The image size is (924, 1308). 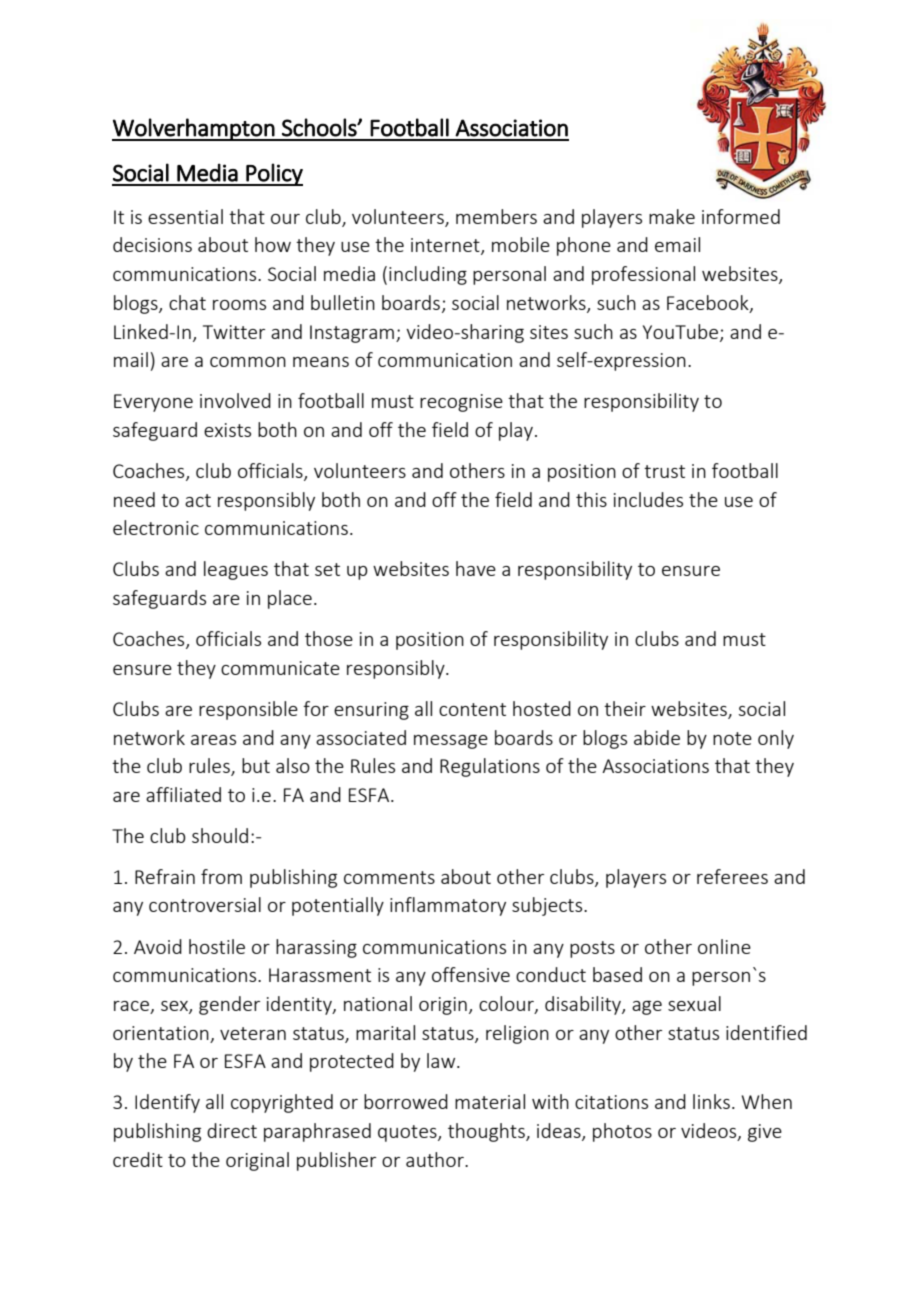 I want to click on members, so click(x=496, y=216).
